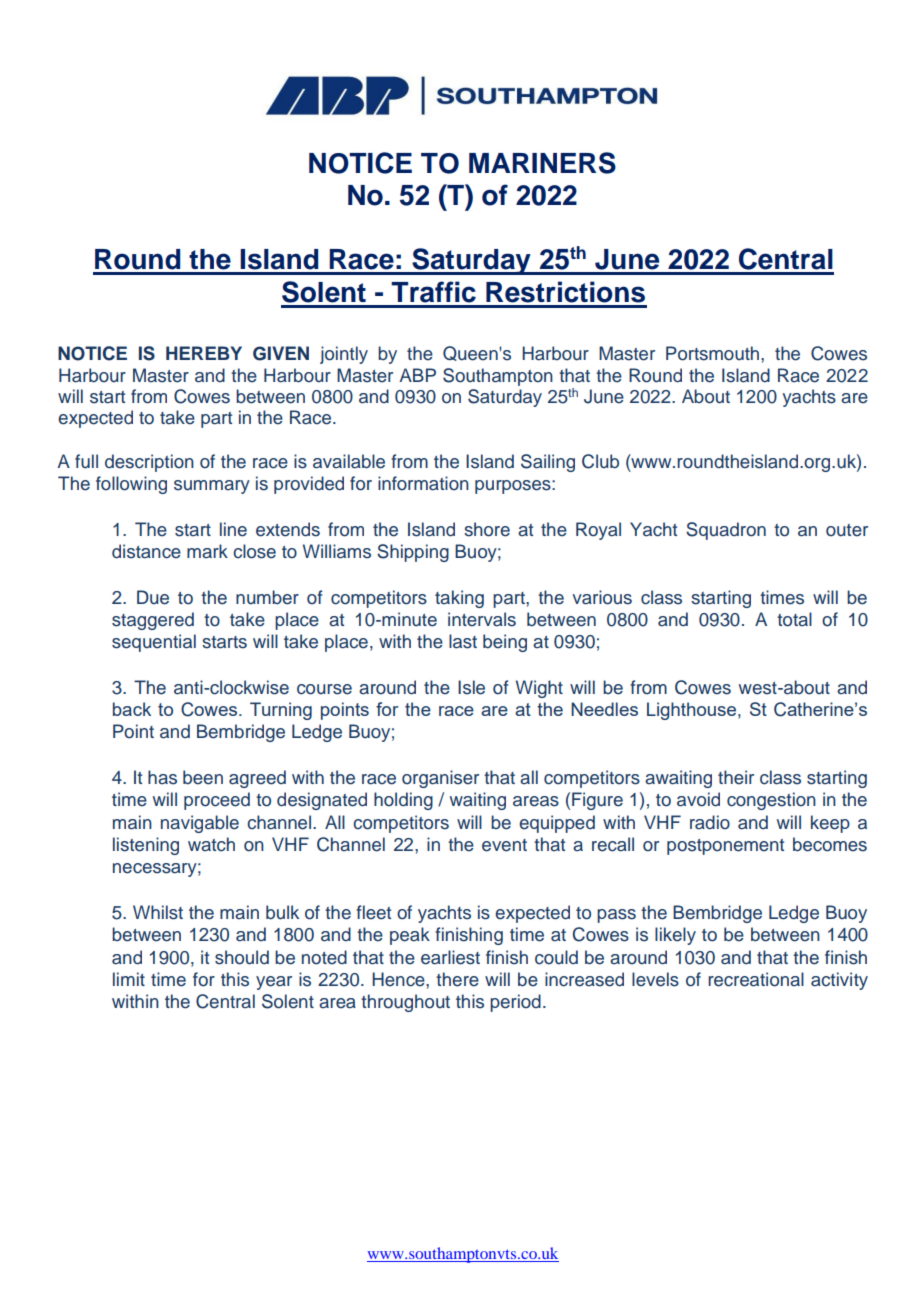 This screenshot has height=1309, width=924. I want to click on information, so click(423, 483).
